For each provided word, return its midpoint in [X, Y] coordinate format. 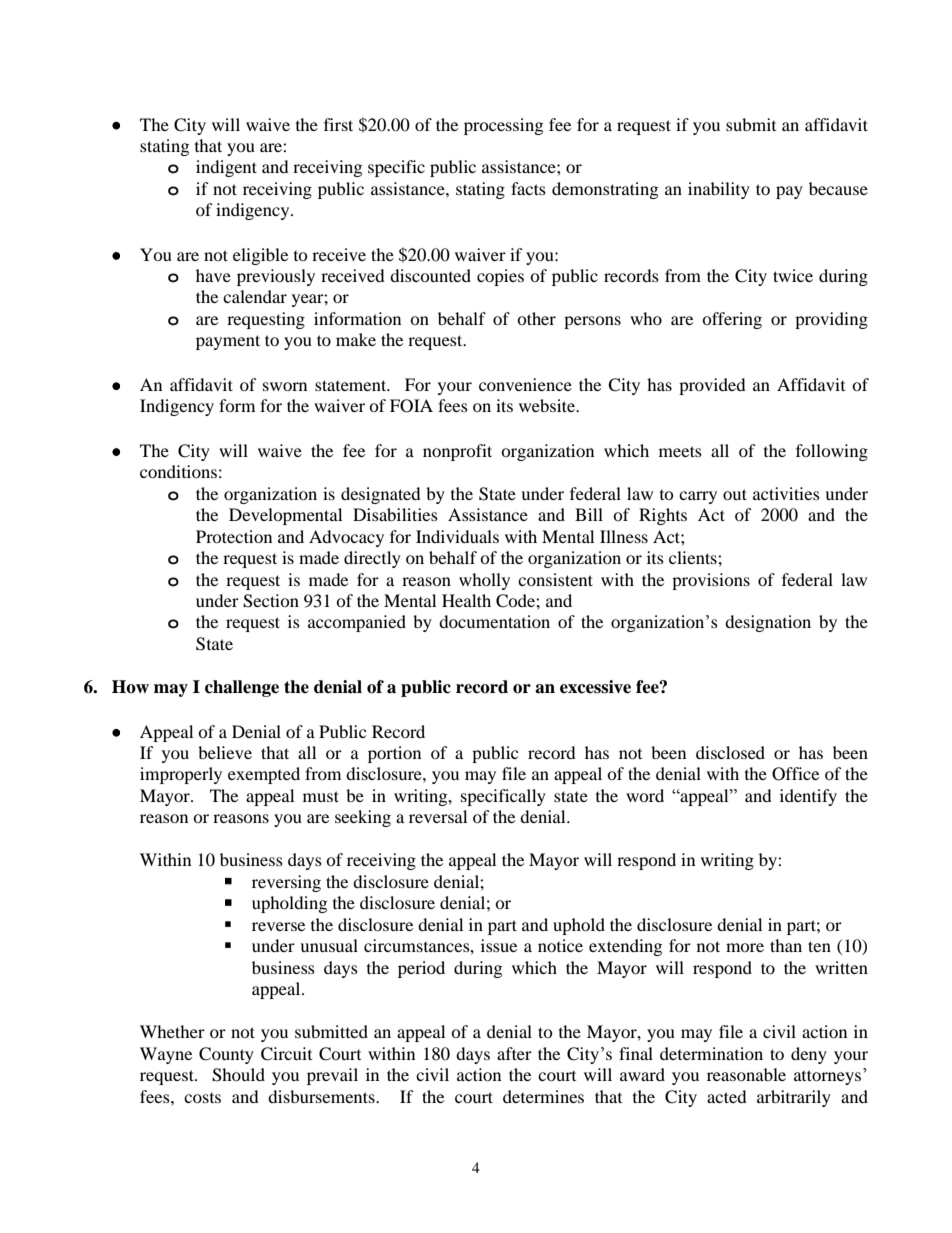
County [226, 1055]
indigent [226, 168]
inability [719, 190]
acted [726, 1096]
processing [503, 126]
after [514, 1053]
